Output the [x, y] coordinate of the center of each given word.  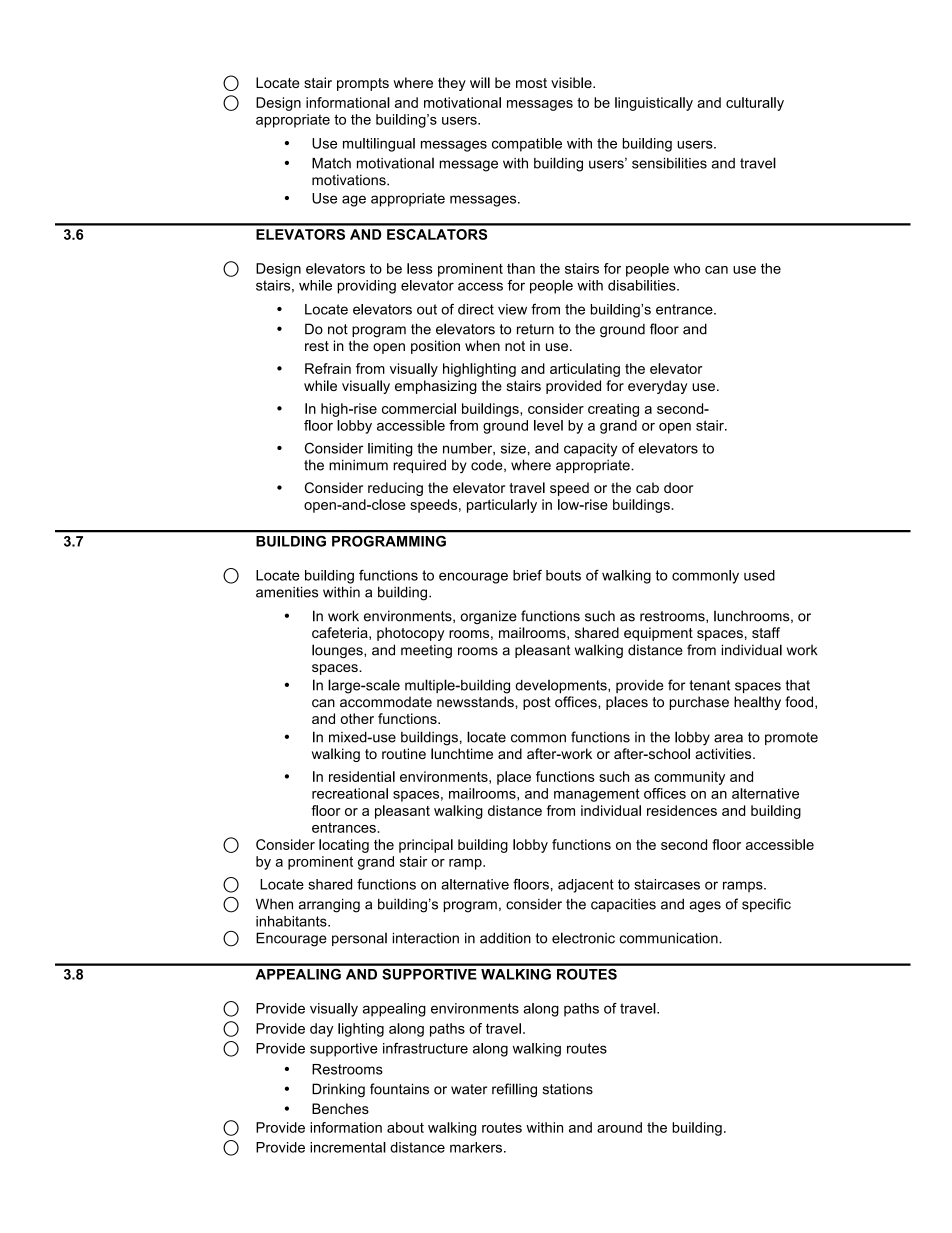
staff [766, 632]
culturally [755, 104]
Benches [340, 1108]
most [531, 83]
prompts [363, 84]
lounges [338, 651]
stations [568, 1089]
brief [527, 575]
